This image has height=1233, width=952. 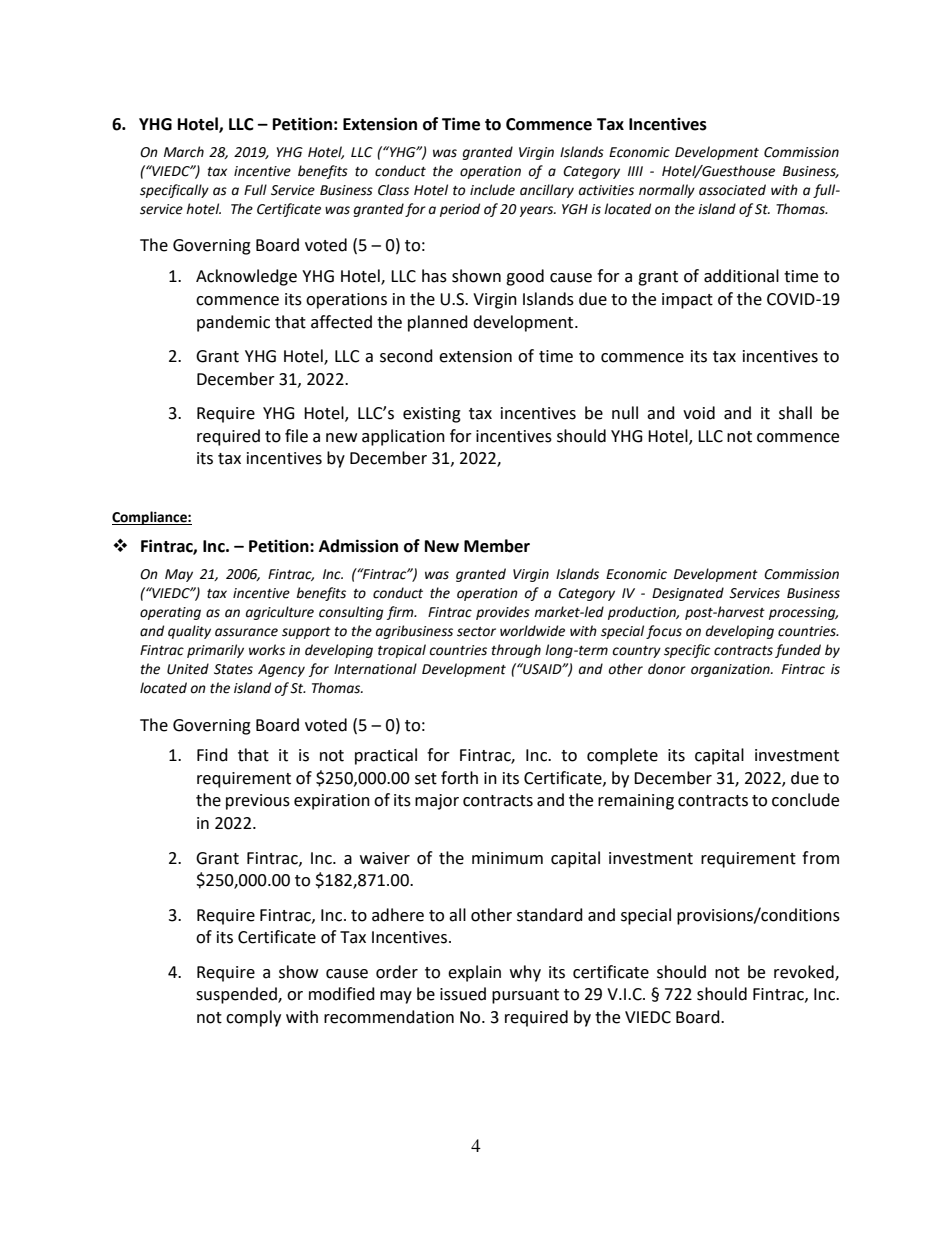 I want to click on Find, so click(x=212, y=755).
